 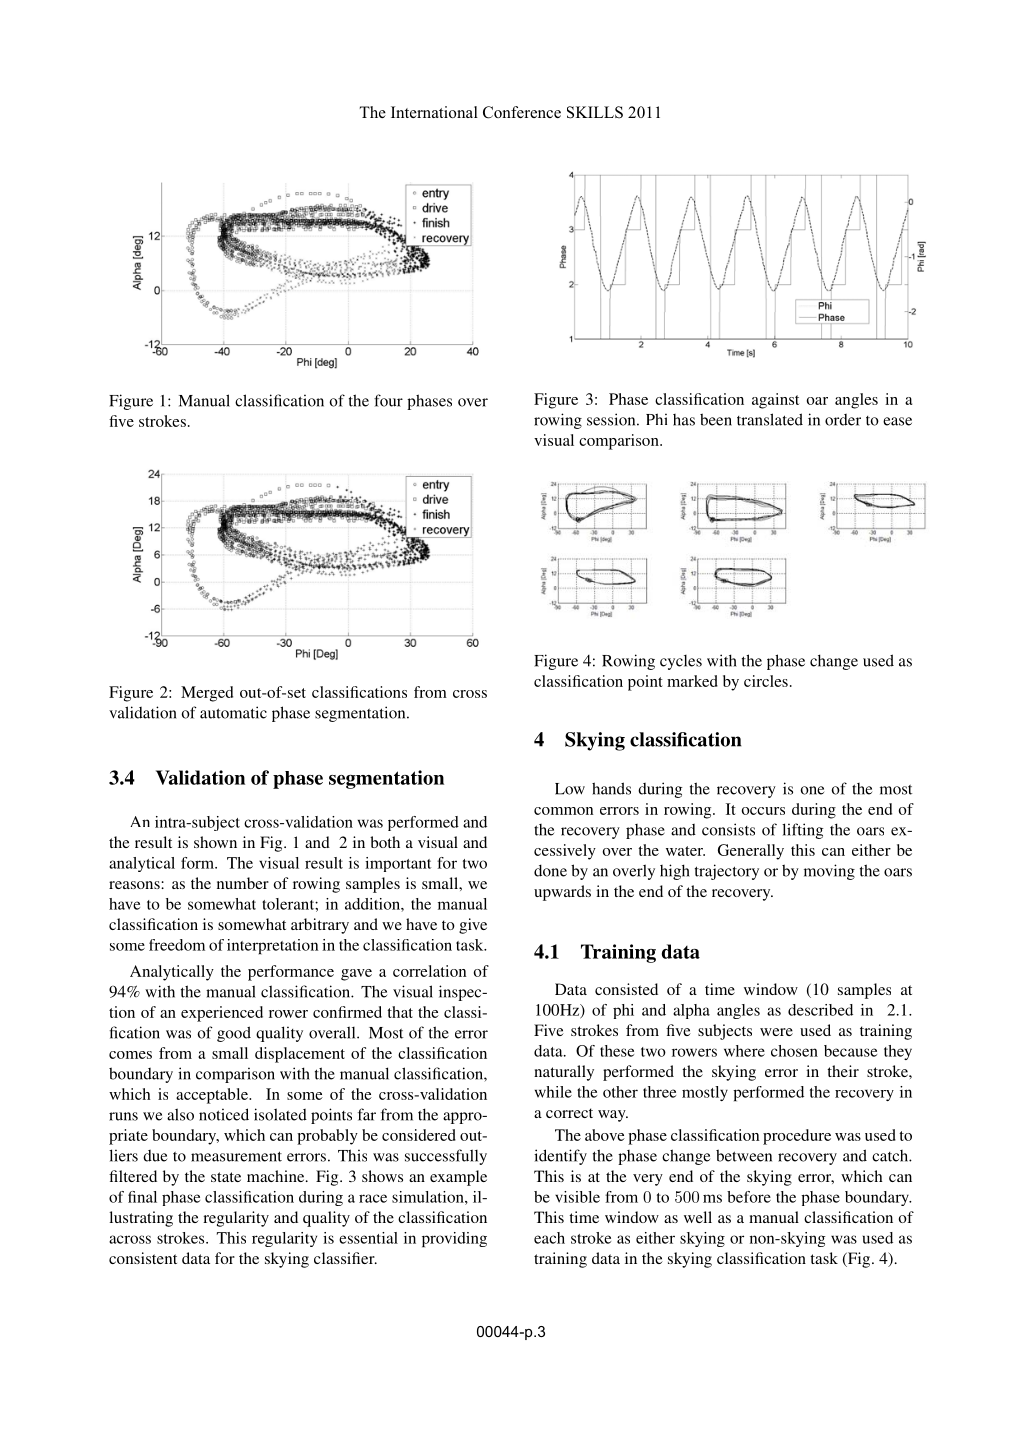 I want to click on freedom, so click(x=177, y=945).
